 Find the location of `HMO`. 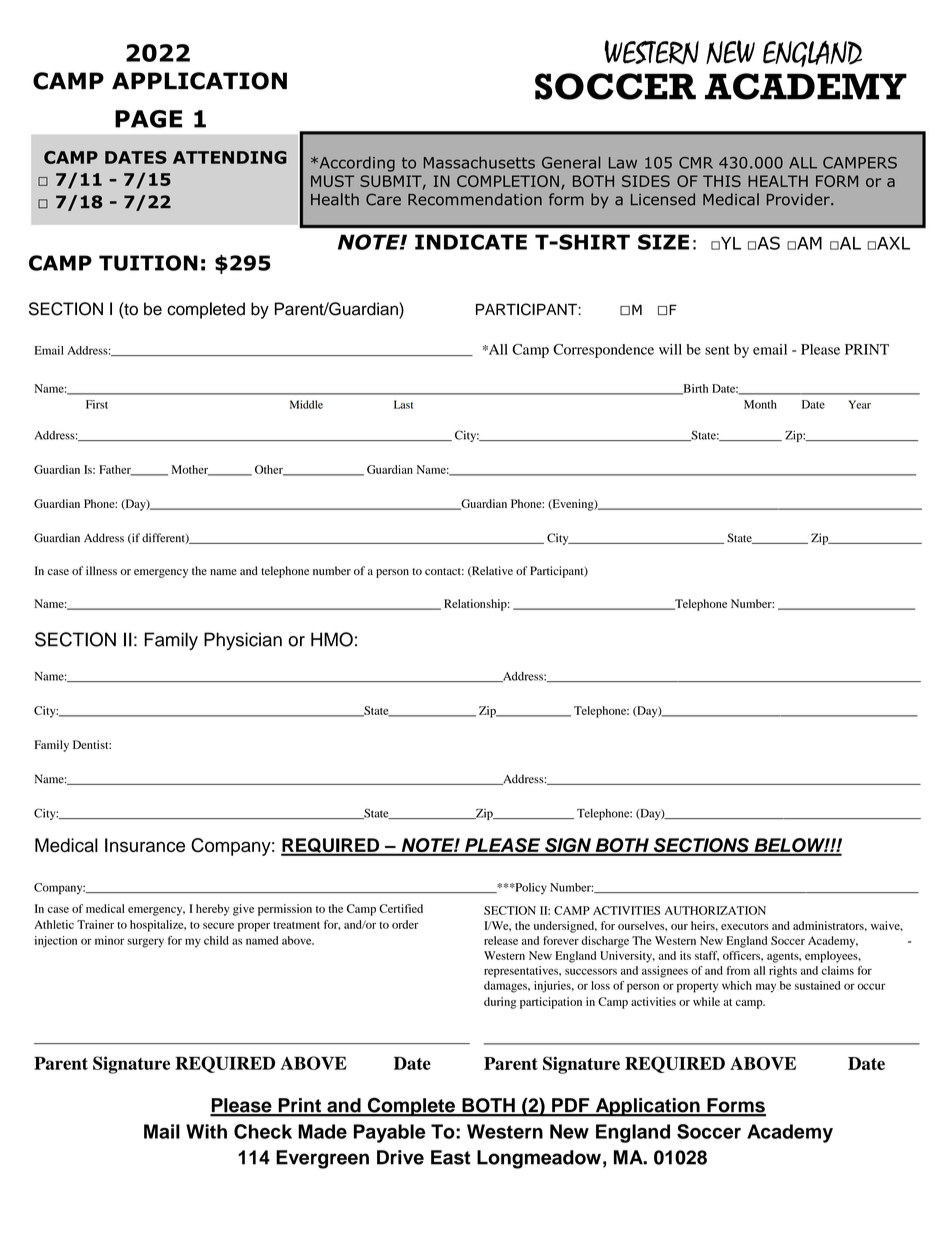

HMO is located at coordinates (332, 639).
